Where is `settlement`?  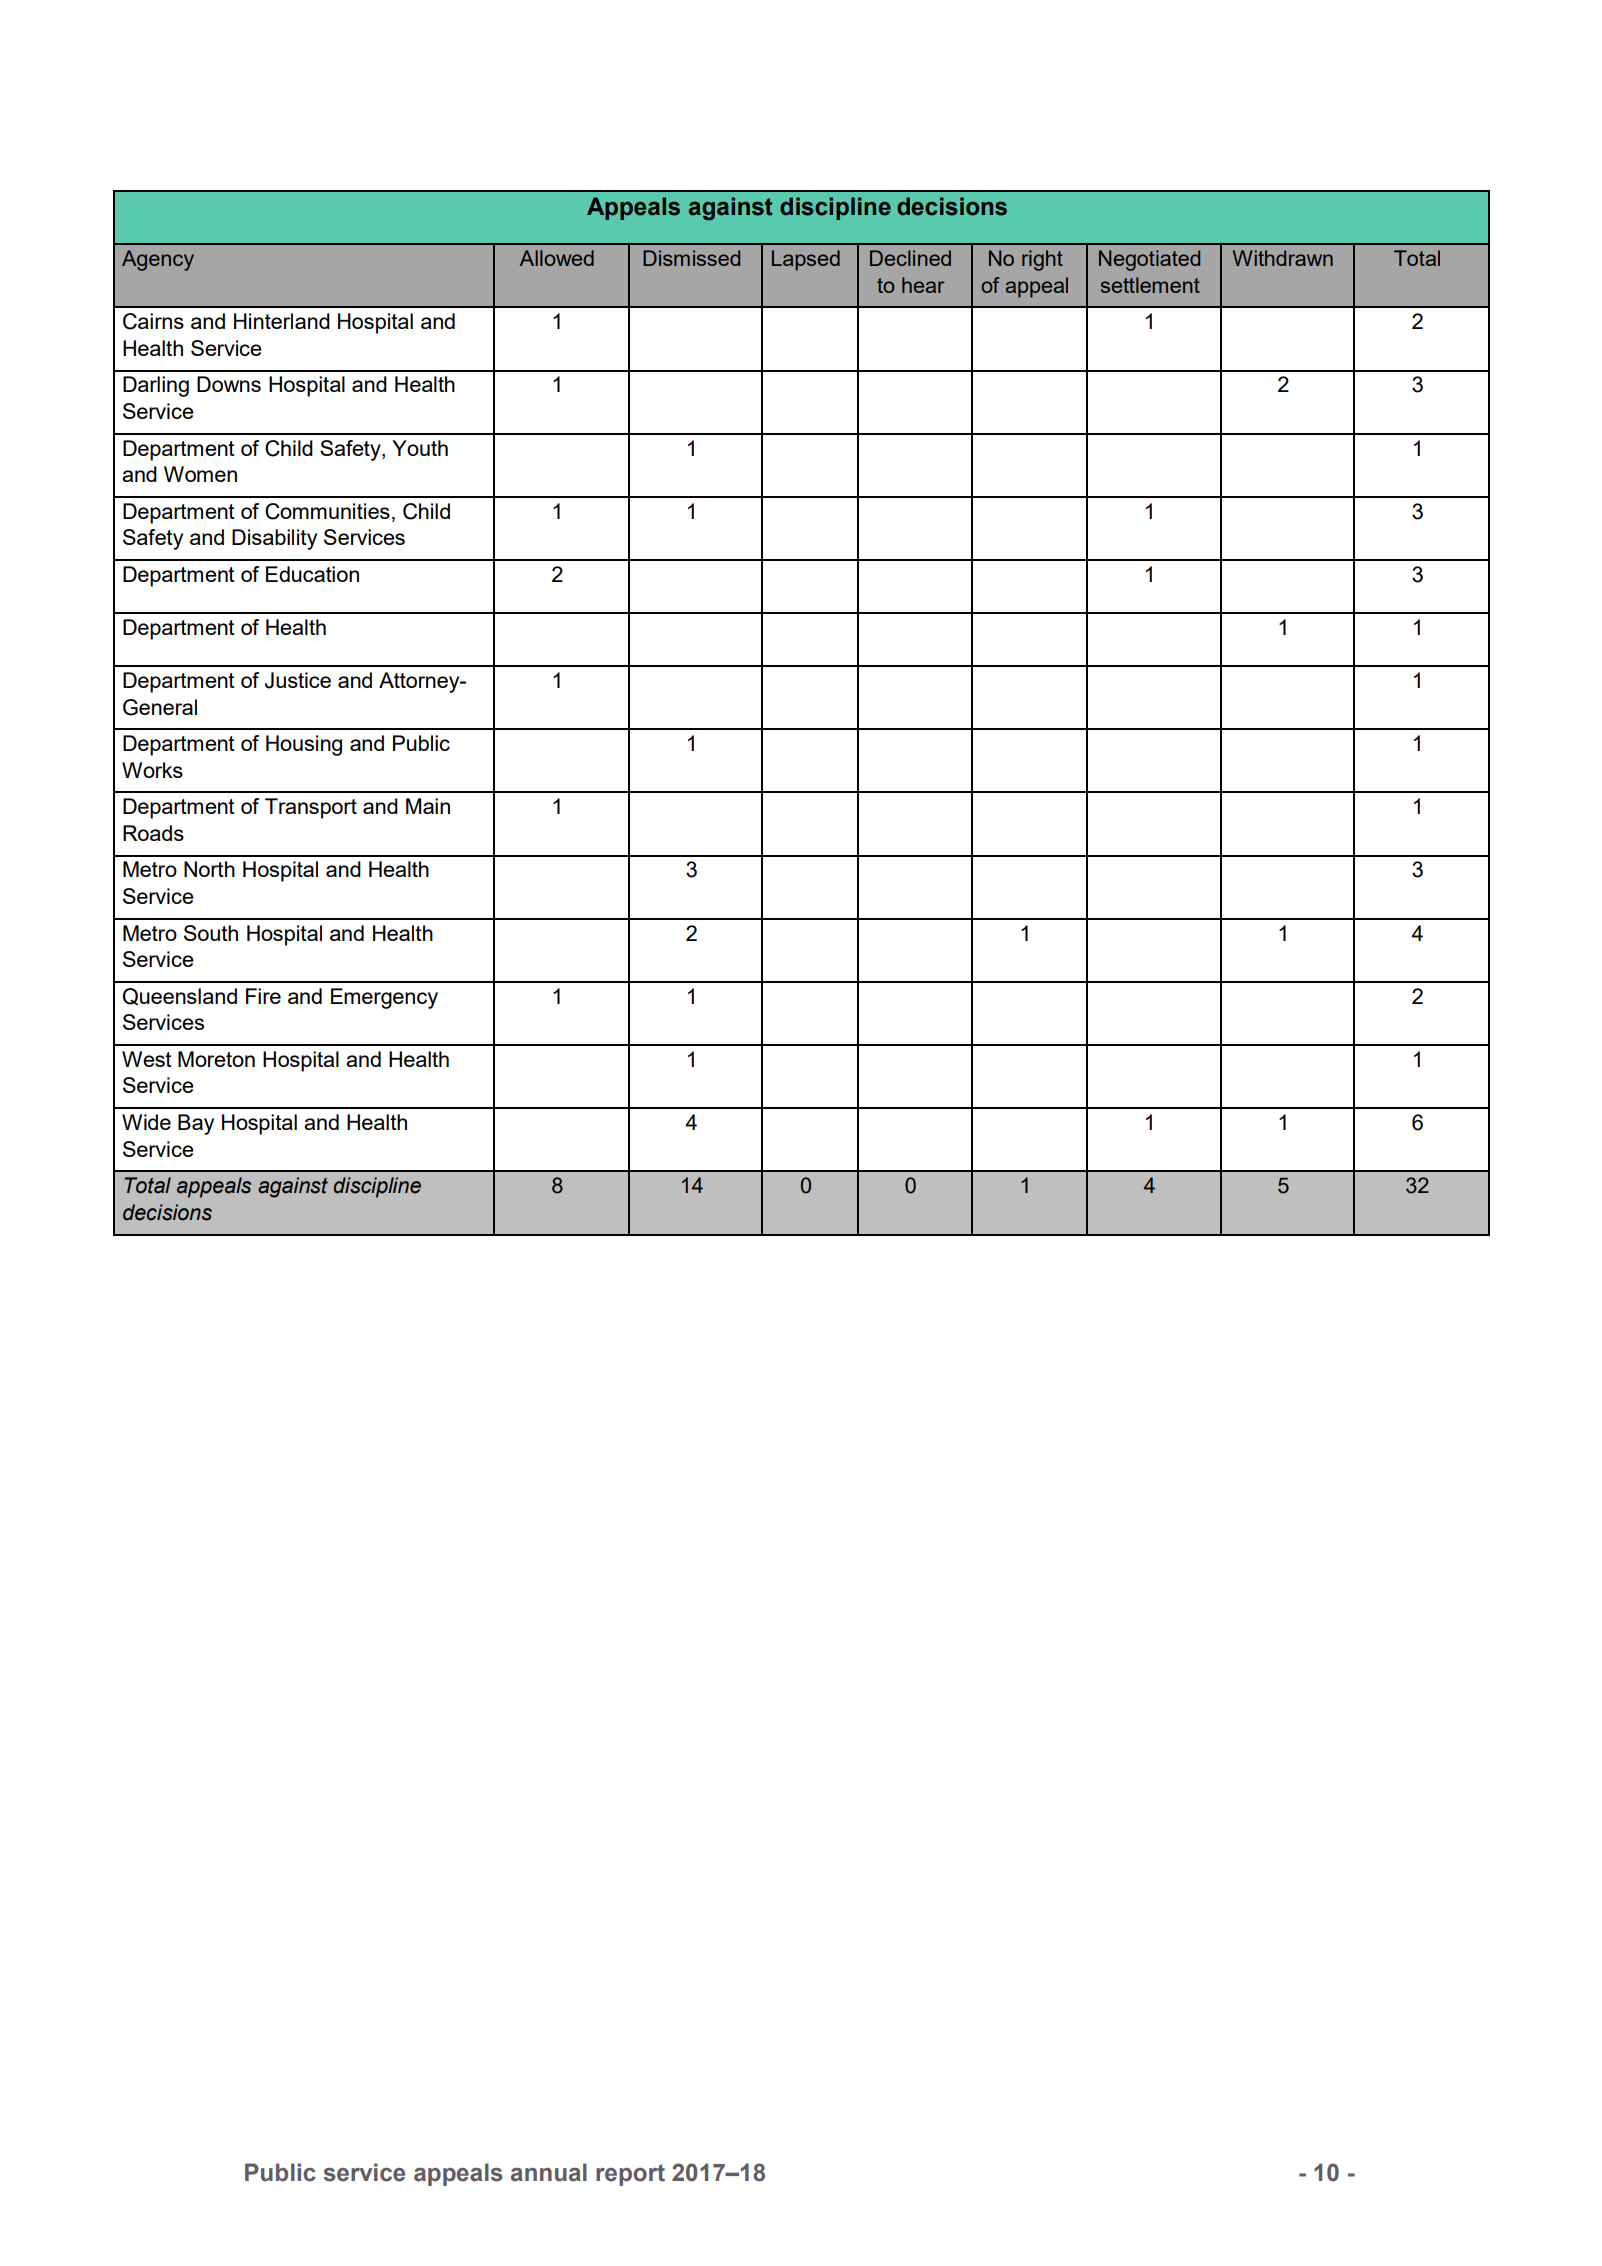 settlement is located at coordinates (1150, 285).
